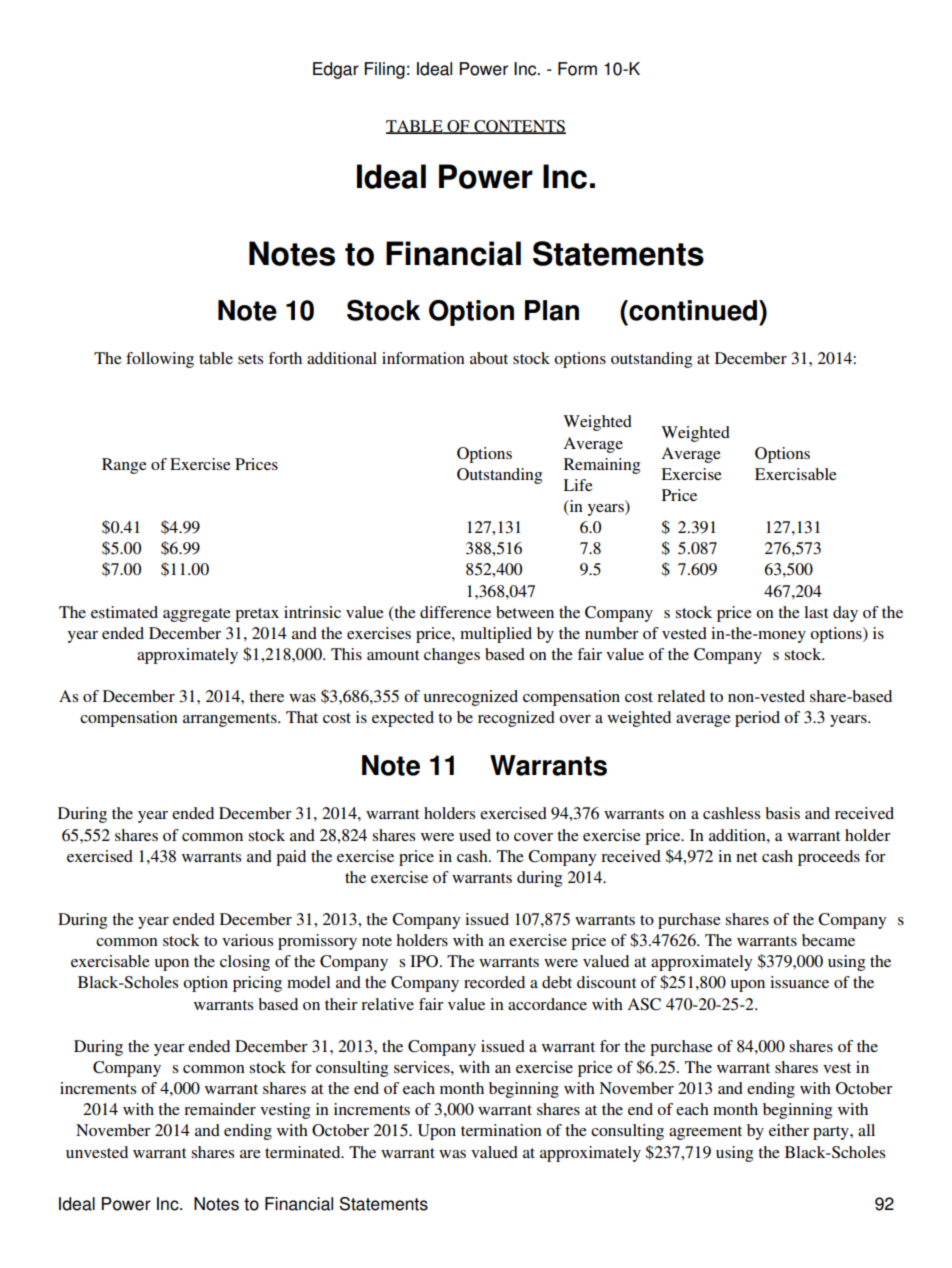 The height and width of the screenshot is (1268, 952). What do you see at coordinates (519, 127) in the screenshot?
I see `CONTENTS` at bounding box center [519, 127].
